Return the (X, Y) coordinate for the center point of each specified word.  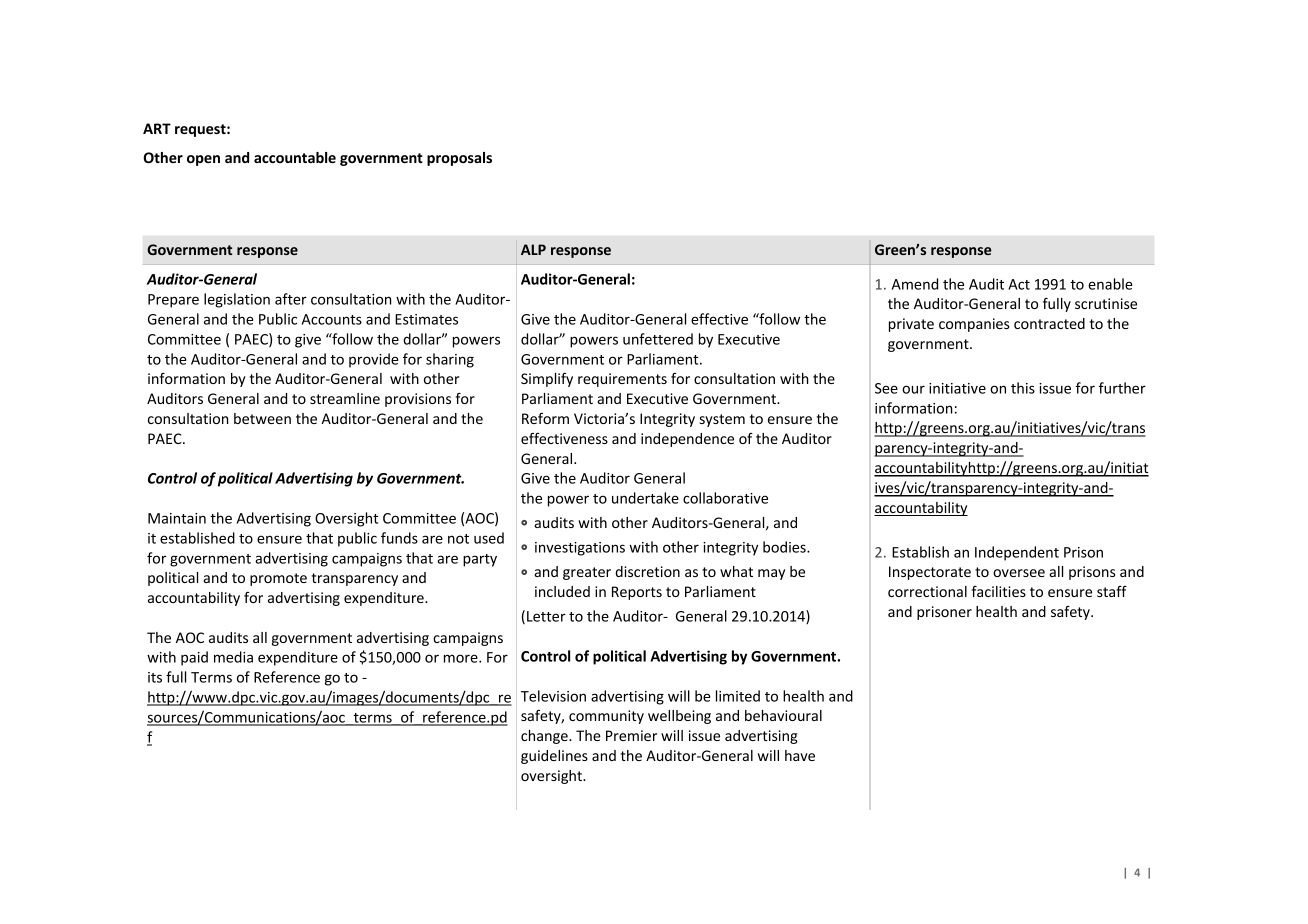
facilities (999, 591)
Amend (915, 284)
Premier (631, 735)
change (545, 737)
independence (687, 440)
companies (974, 325)
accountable (295, 157)
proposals (459, 159)
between (262, 418)
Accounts (332, 319)
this (1023, 388)
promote (278, 579)
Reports (637, 593)
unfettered (658, 339)
